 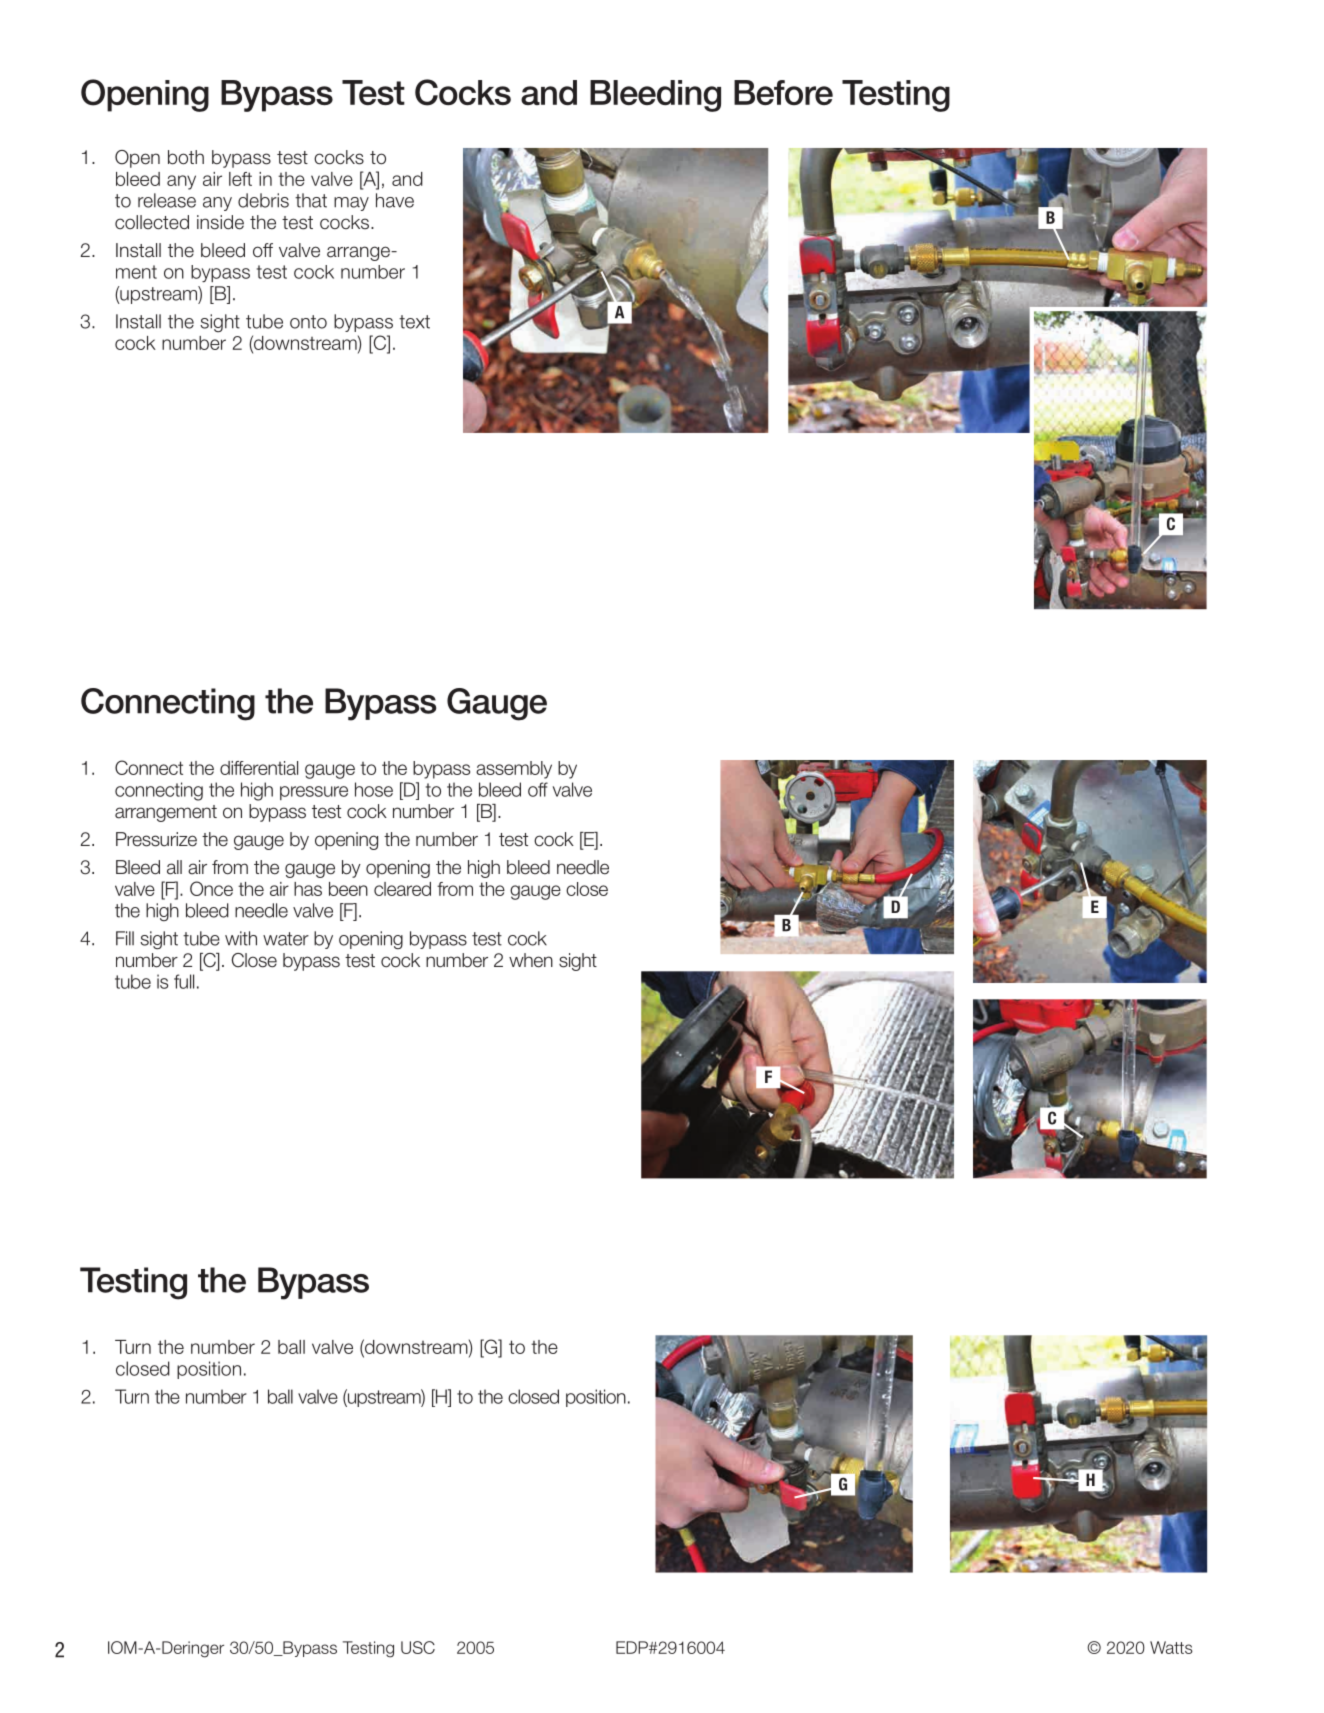 I want to click on when, so click(x=531, y=960).
